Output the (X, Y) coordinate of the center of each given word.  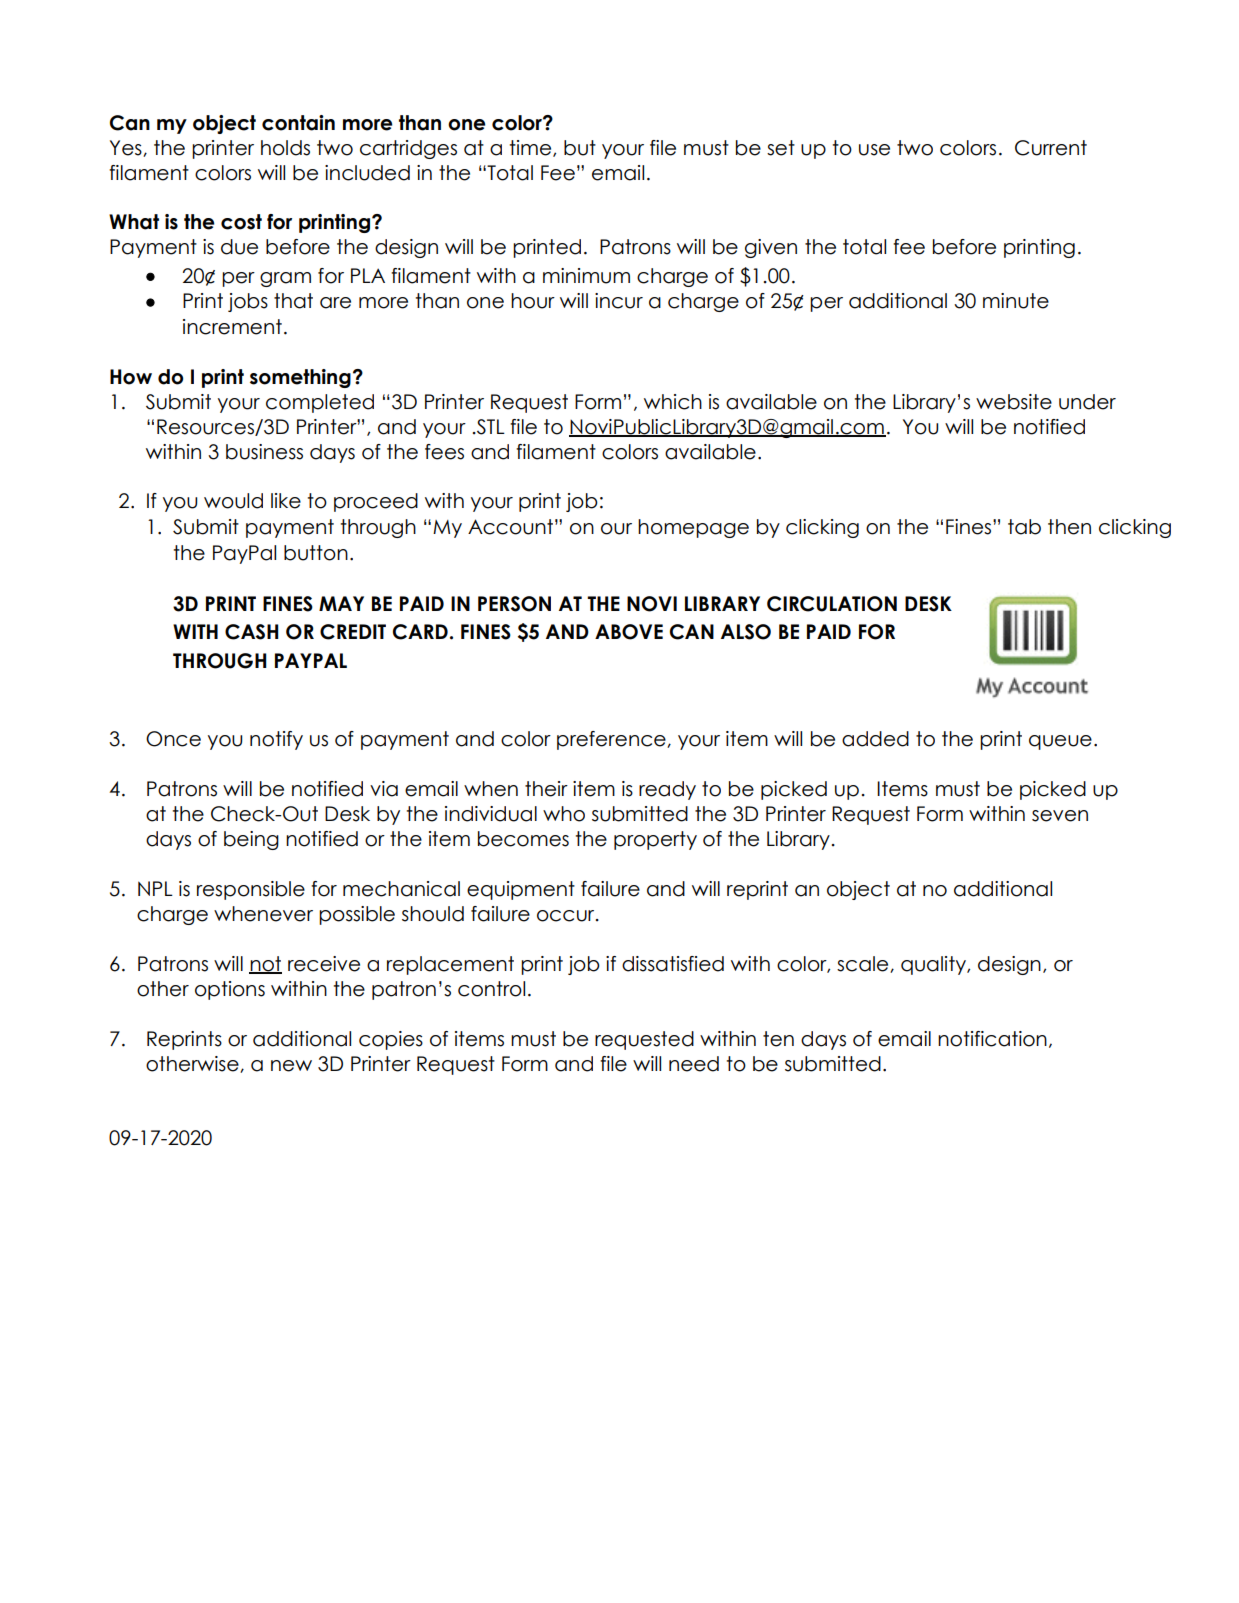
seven (1060, 816)
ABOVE (629, 632)
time (532, 148)
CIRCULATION (832, 604)
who (564, 814)
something (300, 378)
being (251, 840)
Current (1051, 148)
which (673, 402)
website (1014, 402)
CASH (252, 632)
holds (285, 148)
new (291, 1066)
